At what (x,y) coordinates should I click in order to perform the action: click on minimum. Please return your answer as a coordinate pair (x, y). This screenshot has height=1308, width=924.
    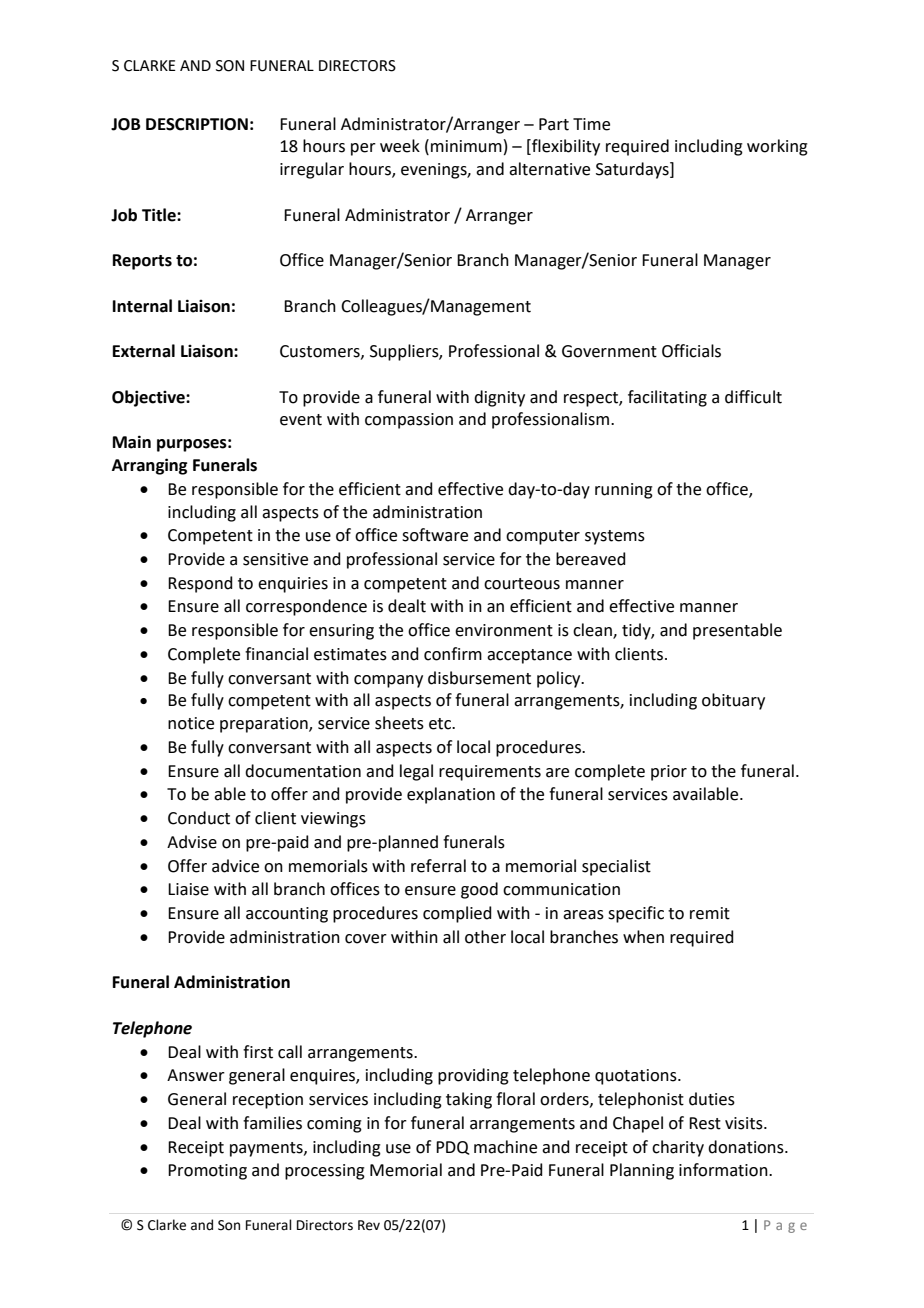
    Looking at the image, I should click on (466, 146).
